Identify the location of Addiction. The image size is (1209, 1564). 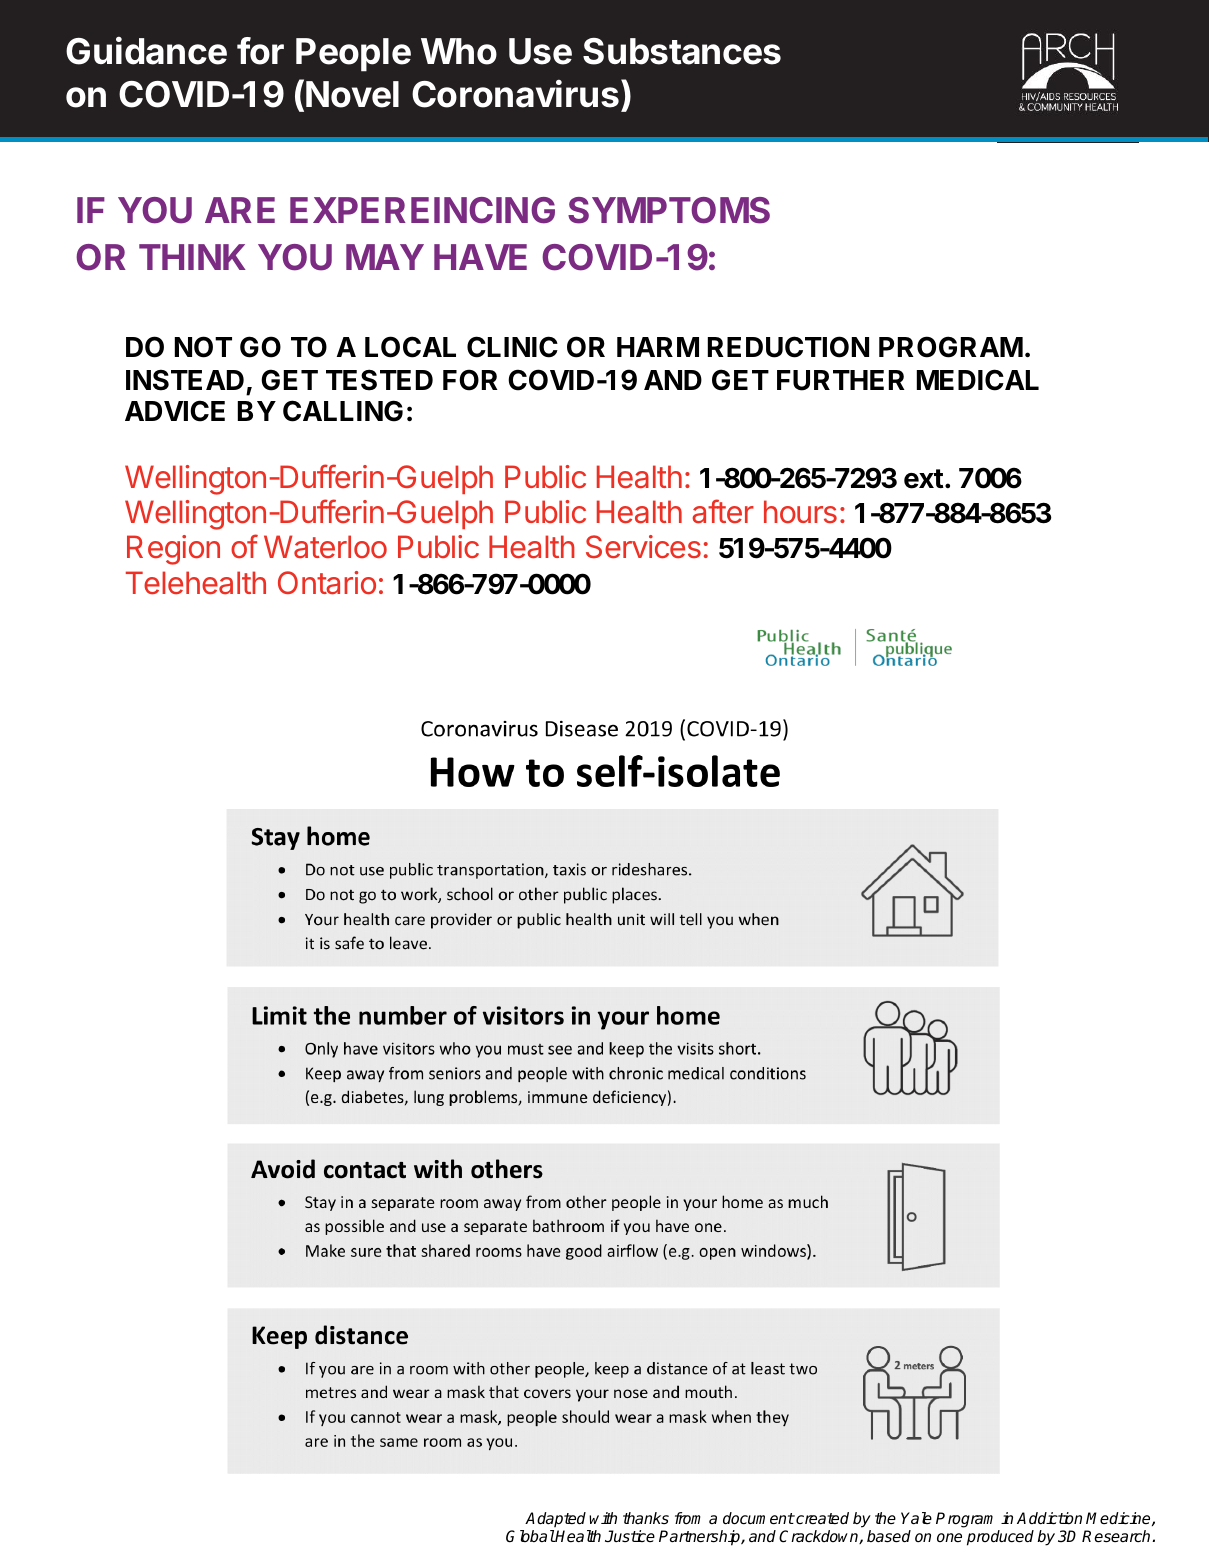
(1049, 1518).
